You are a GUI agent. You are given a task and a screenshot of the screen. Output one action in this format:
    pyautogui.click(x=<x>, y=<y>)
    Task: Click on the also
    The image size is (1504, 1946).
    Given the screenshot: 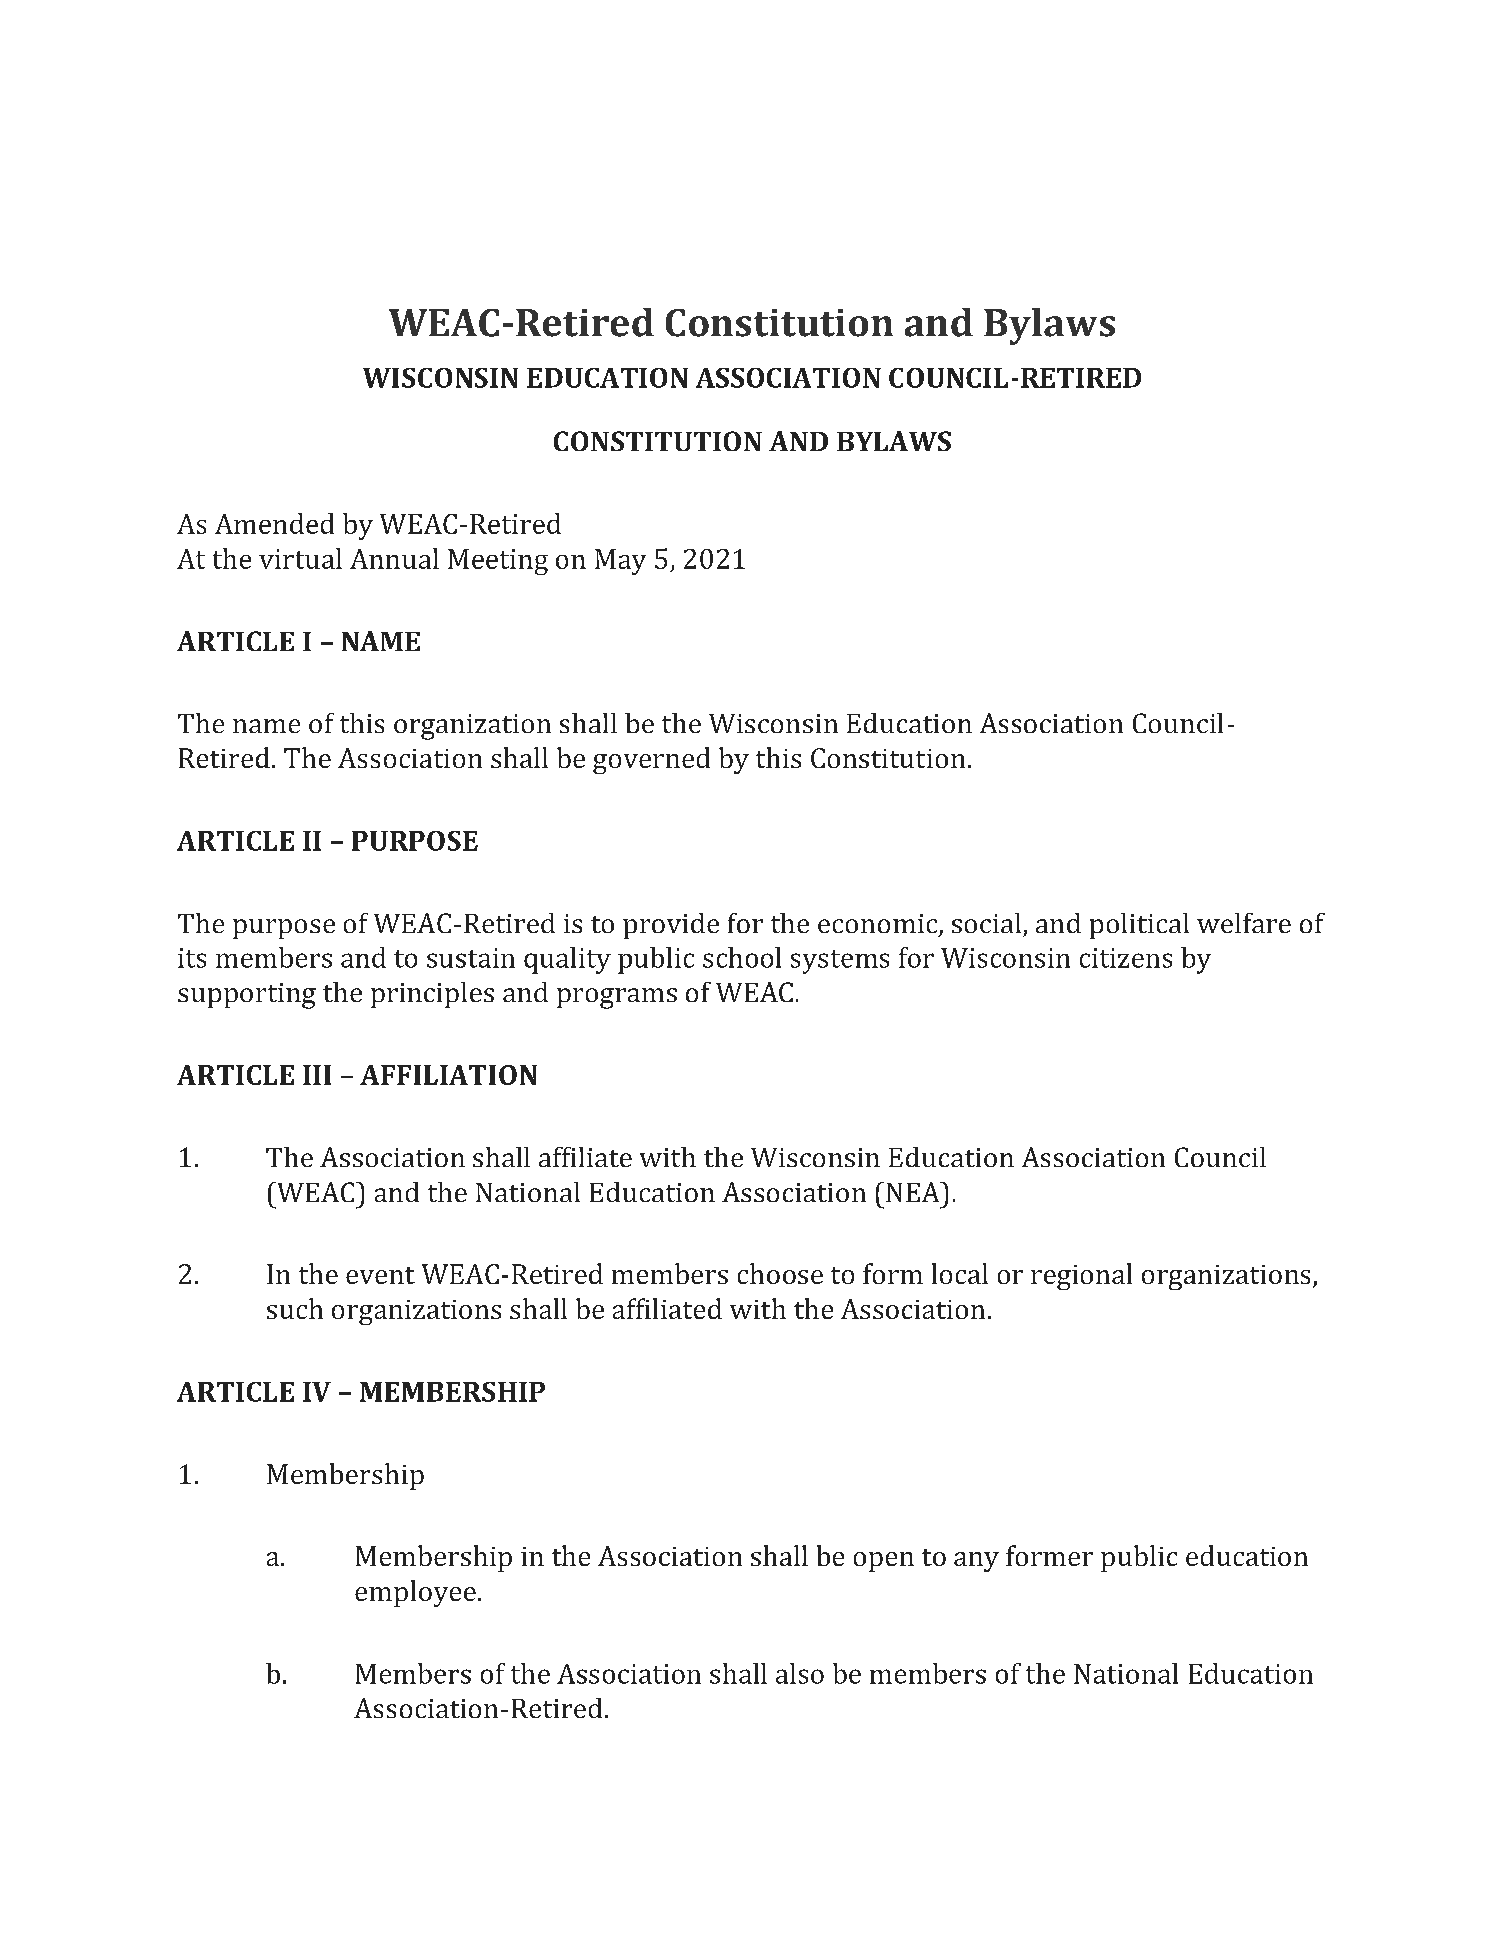 What is the action you would take?
    pyautogui.click(x=800, y=1673)
